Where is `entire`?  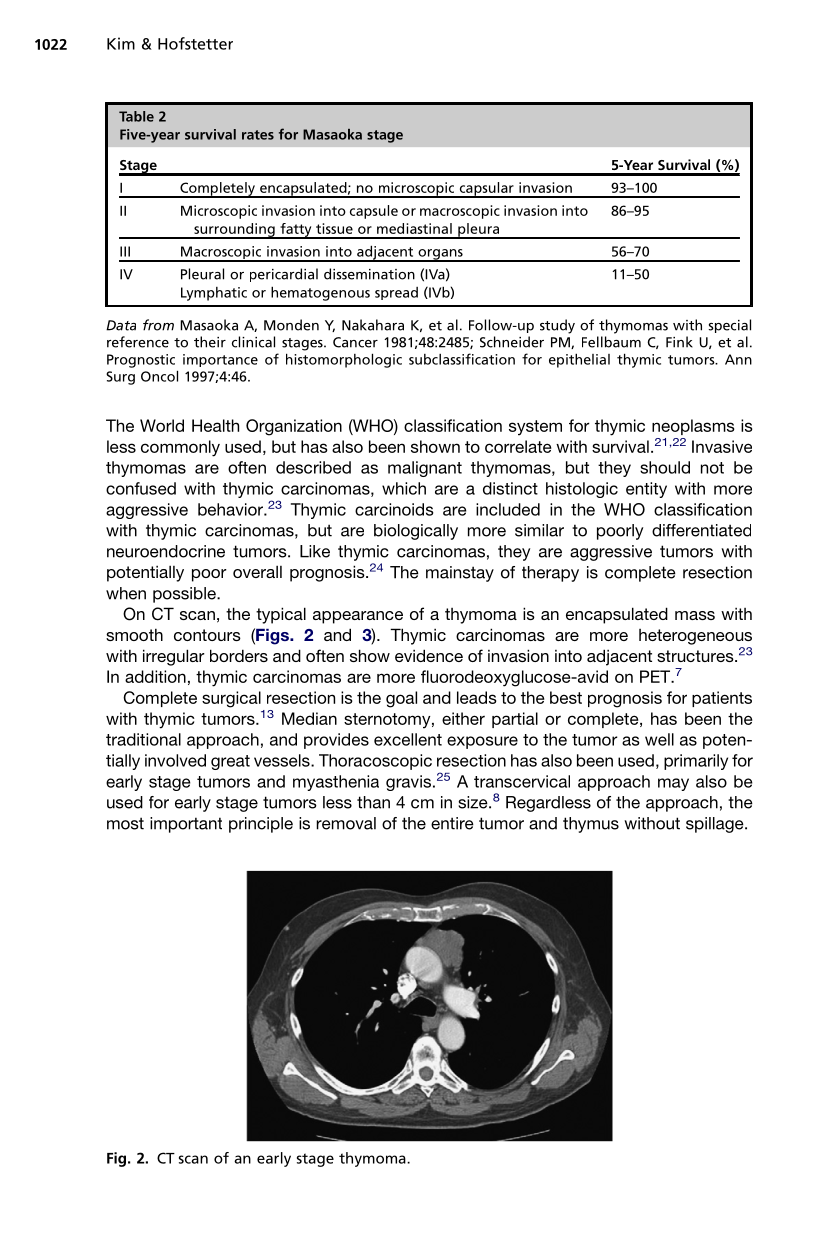
entire is located at coordinates (452, 823).
